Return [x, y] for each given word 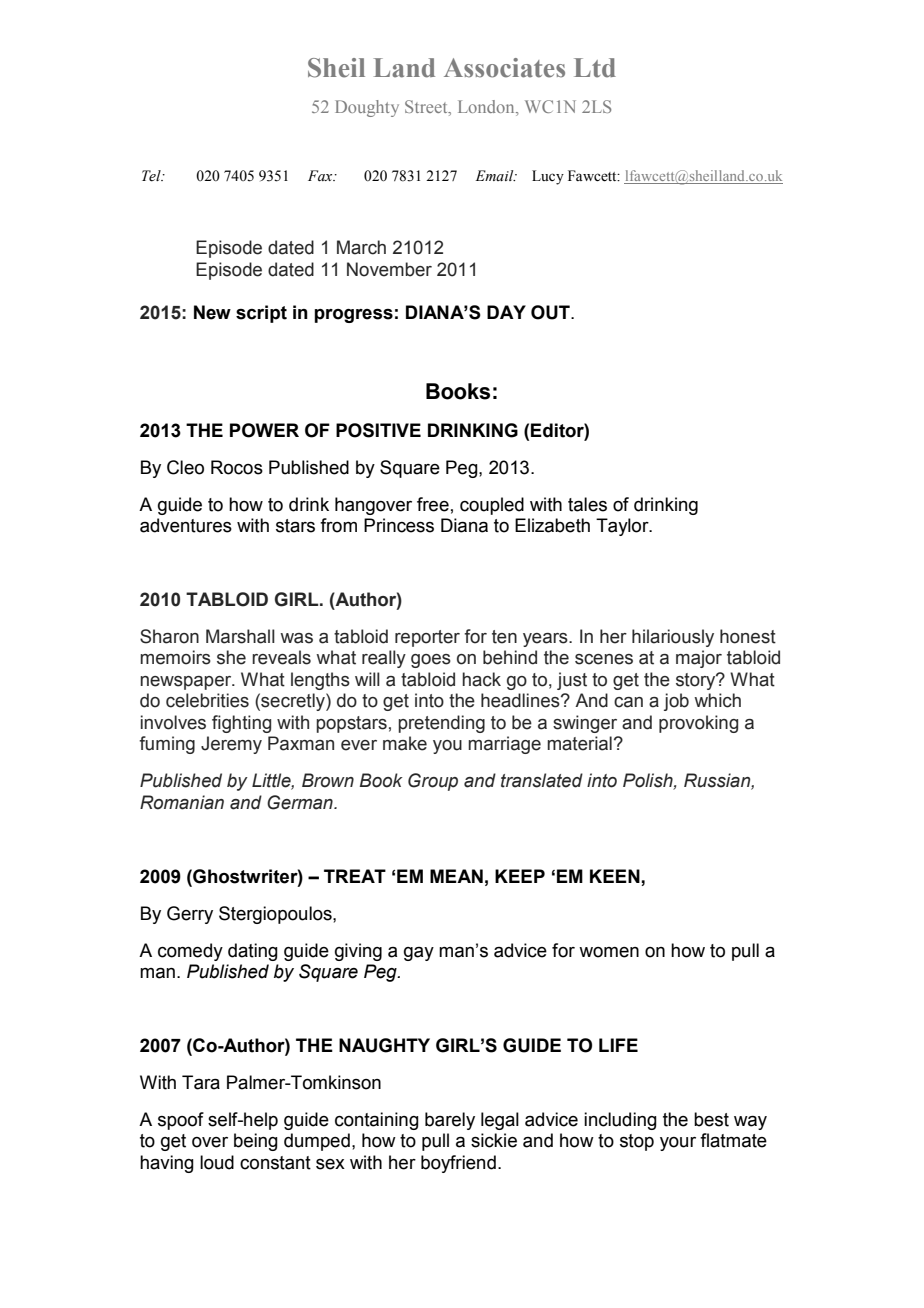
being [256, 1142]
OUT [551, 312]
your [678, 1144]
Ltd [595, 68]
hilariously [673, 638]
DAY [506, 312]
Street [427, 108]
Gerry [190, 915]
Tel [152, 176]
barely [450, 1121]
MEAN [456, 876]
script [261, 314]
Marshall [240, 636]
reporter [427, 638]
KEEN [616, 876]
